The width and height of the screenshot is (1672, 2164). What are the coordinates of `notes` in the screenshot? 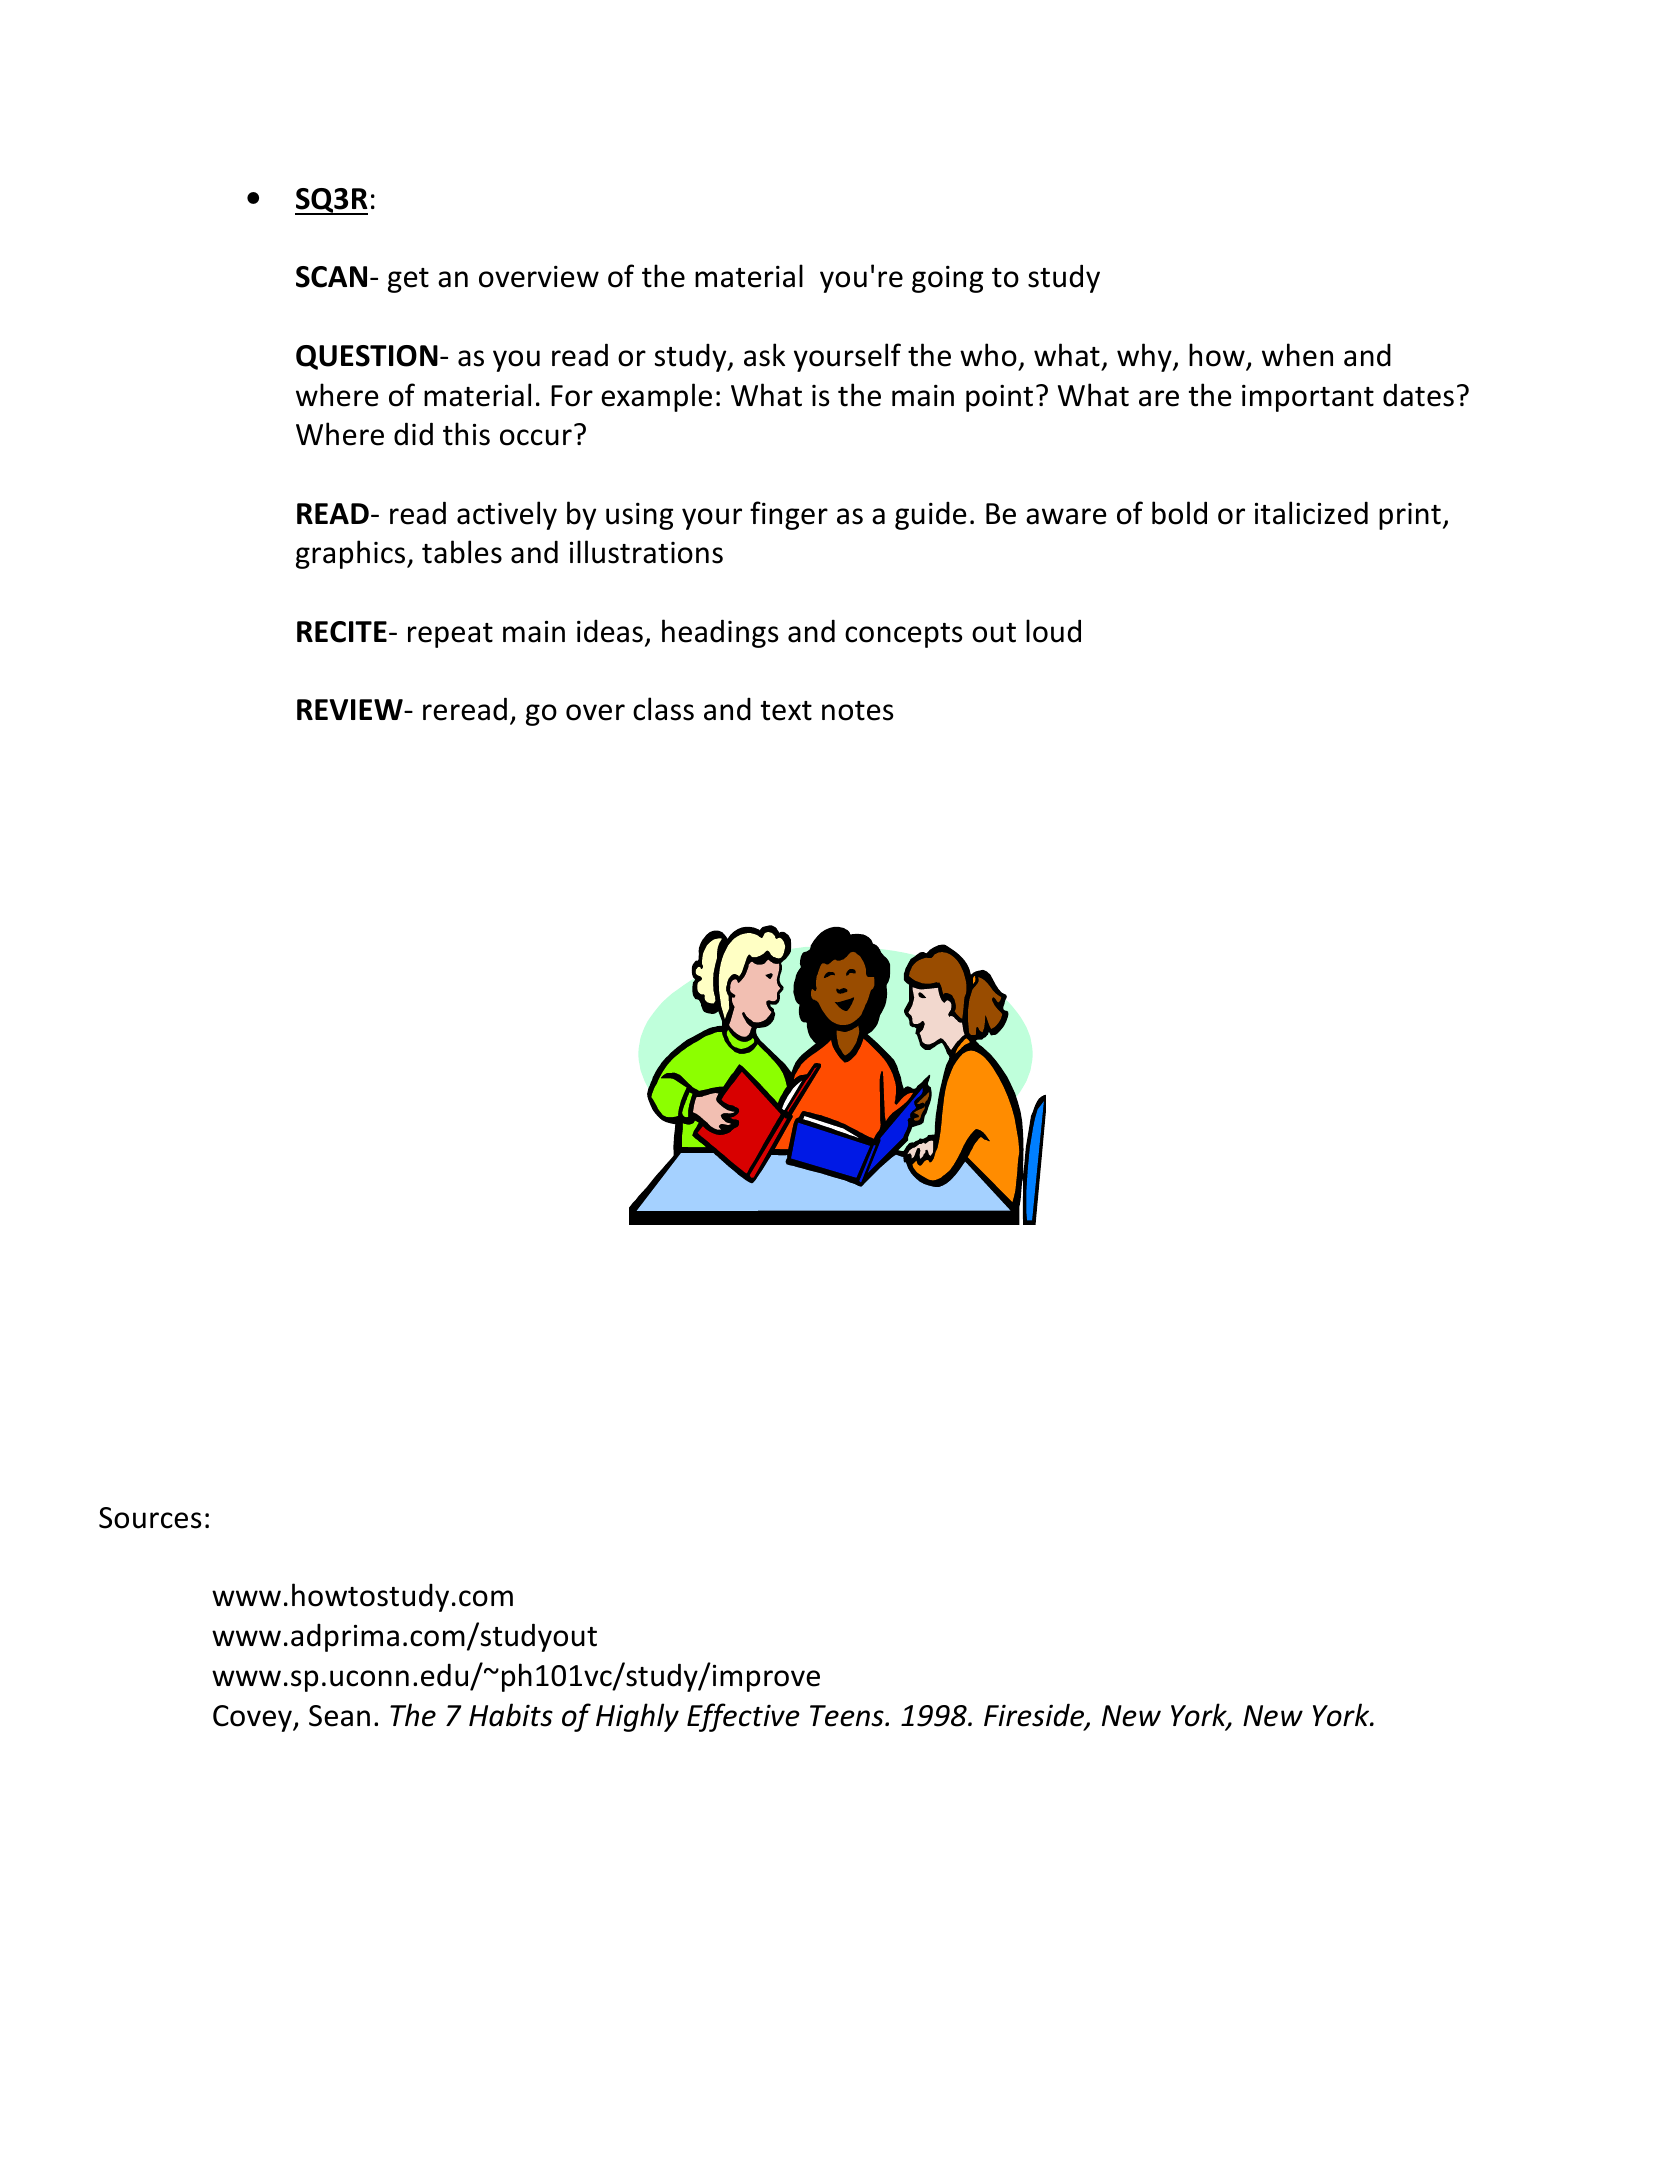 It's located at (858, 711).
